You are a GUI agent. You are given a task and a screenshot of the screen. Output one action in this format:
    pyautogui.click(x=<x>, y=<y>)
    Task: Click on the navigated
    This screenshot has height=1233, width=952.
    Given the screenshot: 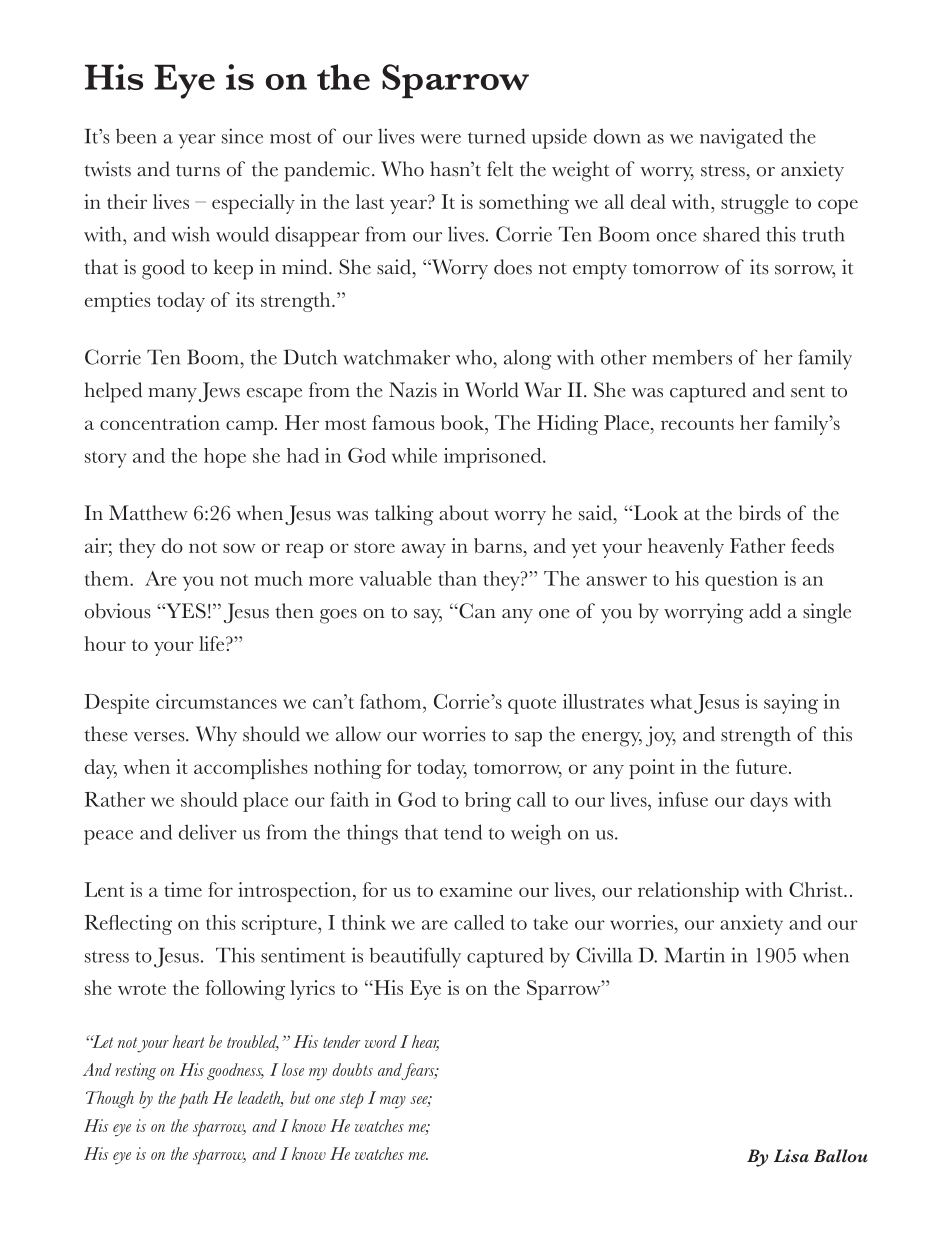 What is the action you would take?
    pyautogui.click(x=741, y=138)
